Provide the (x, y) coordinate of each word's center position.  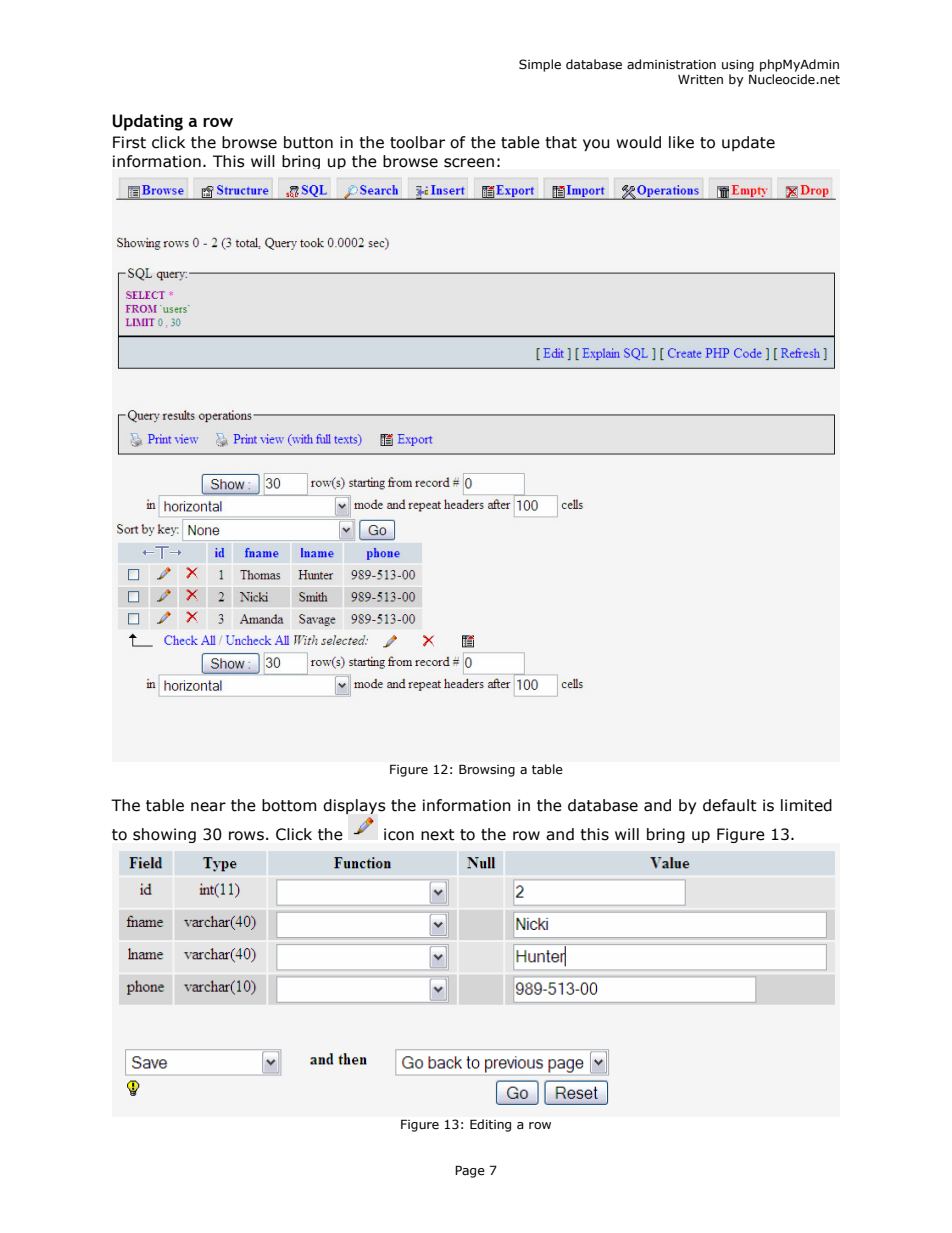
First (129, 142)
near (208, 807)
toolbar (417, 142)
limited (806, 805)
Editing (490, 1125)
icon (399, 834)
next (438, 835)
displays (354, 806)
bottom (289, 805)
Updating (147, 122)
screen (469, 163)
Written (700, 80)
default (730, 805)
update (748, 143)
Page (470, 1171)
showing (164, 835)
